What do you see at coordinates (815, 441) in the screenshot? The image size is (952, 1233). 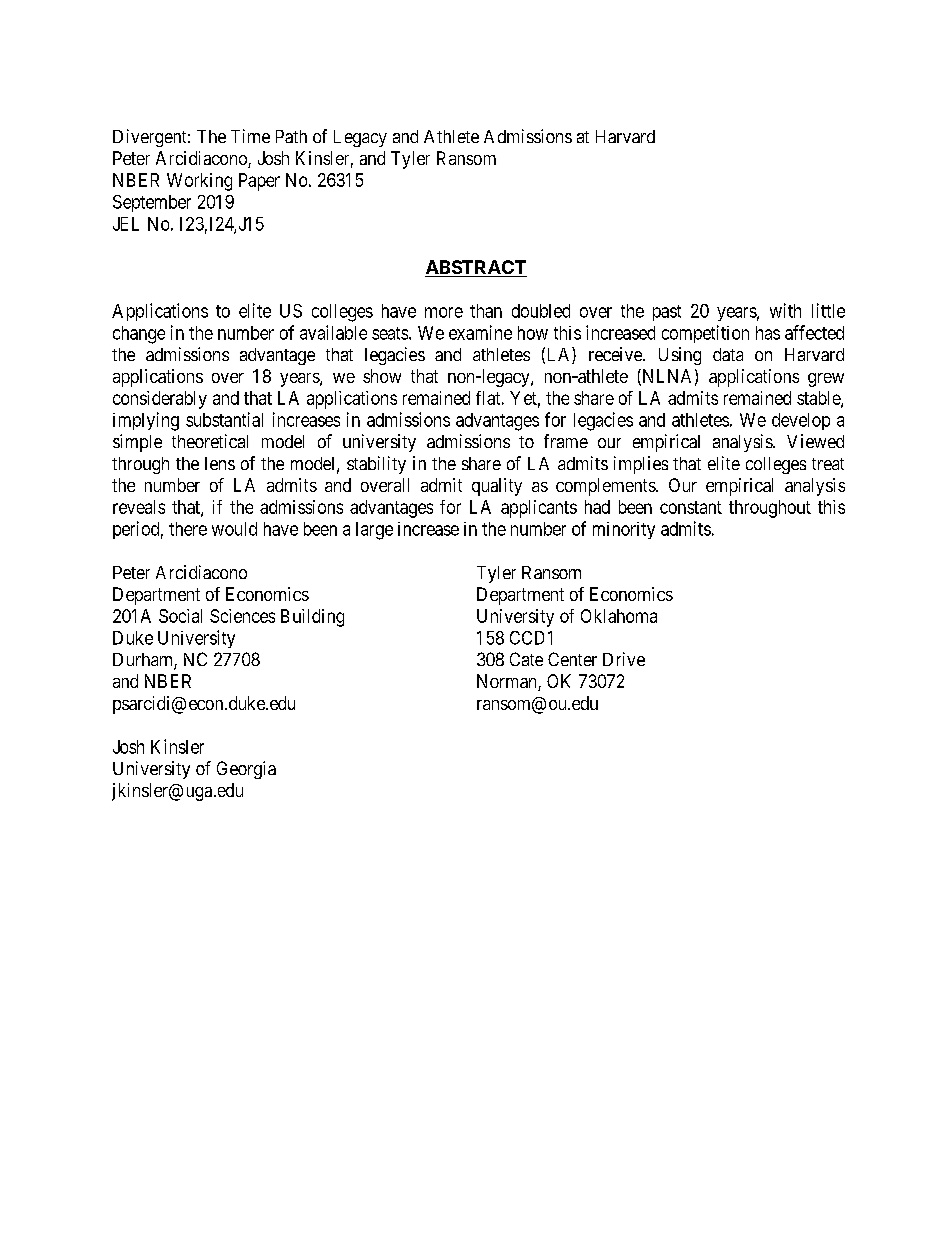 I see `Viewed` at bounding box center [815, 441].
